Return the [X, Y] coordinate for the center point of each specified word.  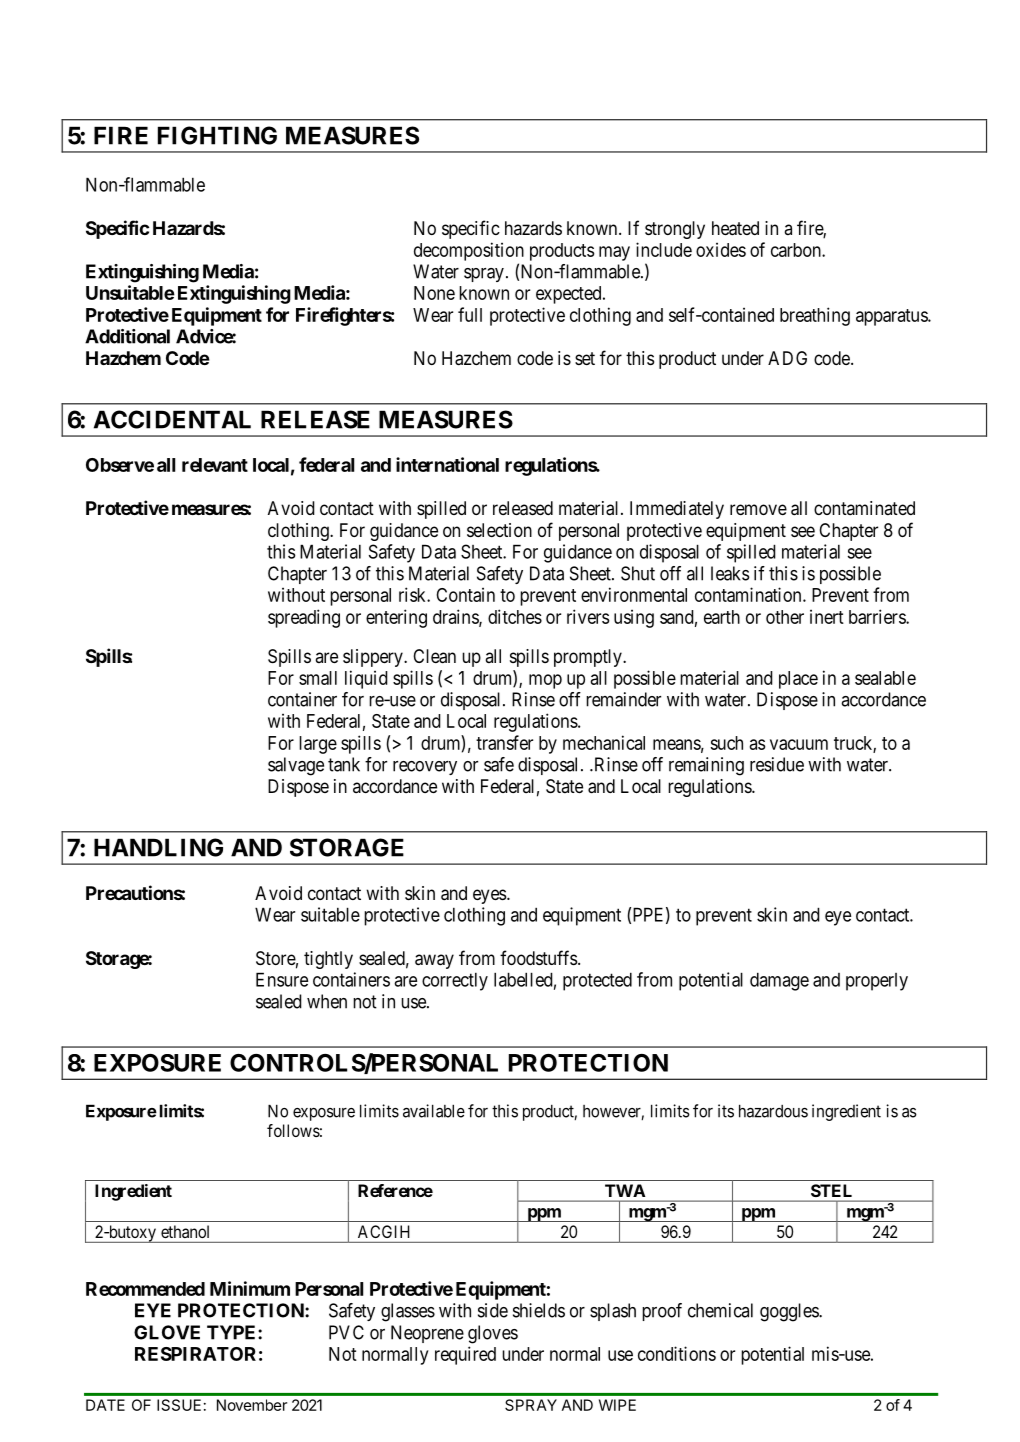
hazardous [773, 1111]
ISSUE [179, 1405]
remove [758, 509]
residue [777, 764]
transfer [504, 742]
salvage [296, 766]
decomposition [469, 251]
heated [735, 228]
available [434, 1111]
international [447, 464]
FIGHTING [217, 135]
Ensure [282, 979]
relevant [215, 465]
